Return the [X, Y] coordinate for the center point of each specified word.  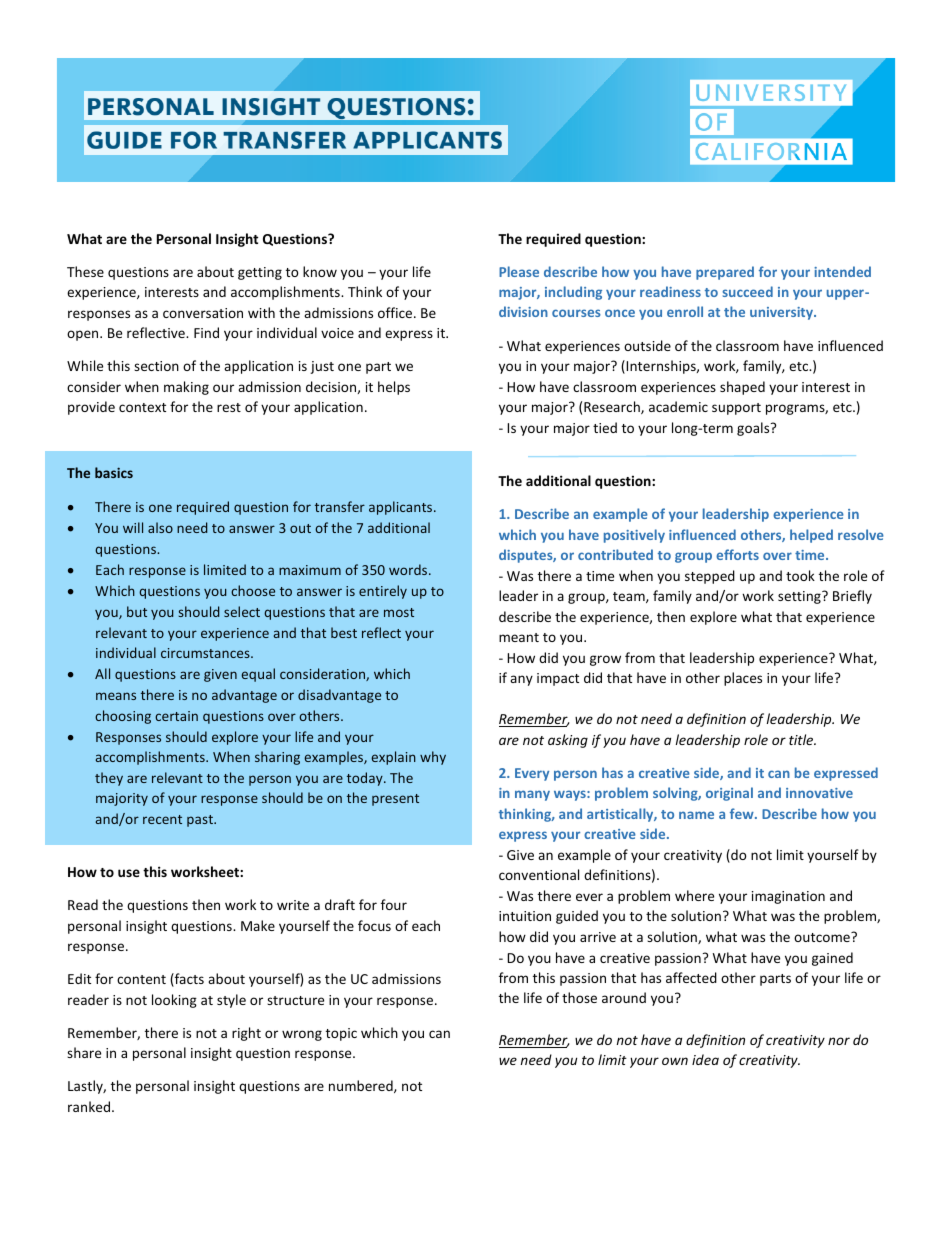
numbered [362, 1086]
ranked [89, 1106]
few [743, 813]
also [160, 527]
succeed [748, 291]
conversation [203, 313]
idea [705, 1059]
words [409, 569]
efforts [737, 554]
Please [519, 271]
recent [162, 819]
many [532, 795]
